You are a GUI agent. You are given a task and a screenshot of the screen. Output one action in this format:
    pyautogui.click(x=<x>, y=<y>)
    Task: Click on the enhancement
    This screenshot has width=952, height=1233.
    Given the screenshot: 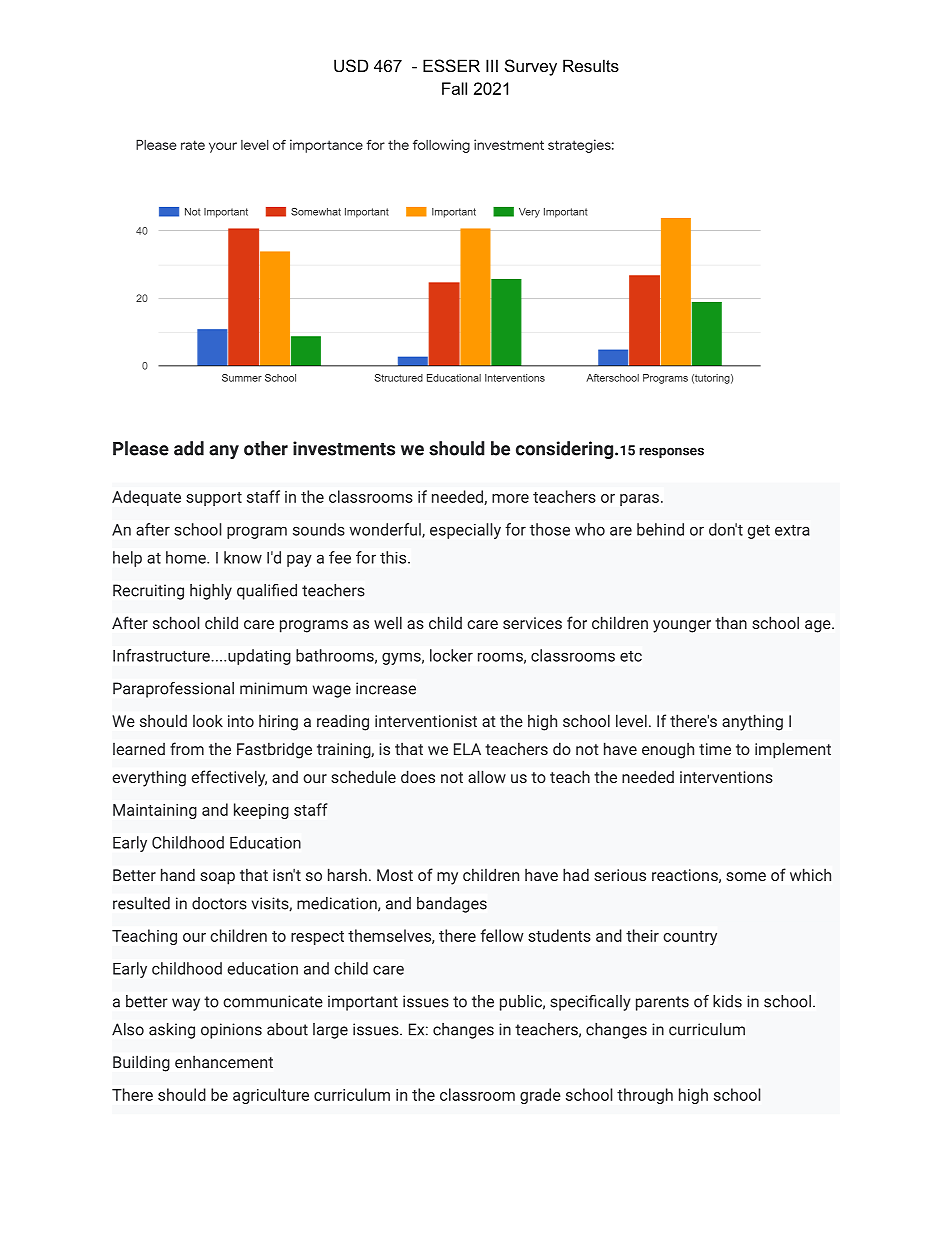 What is the action you would take?
    pyautogui.click(x=224, y=1062)
